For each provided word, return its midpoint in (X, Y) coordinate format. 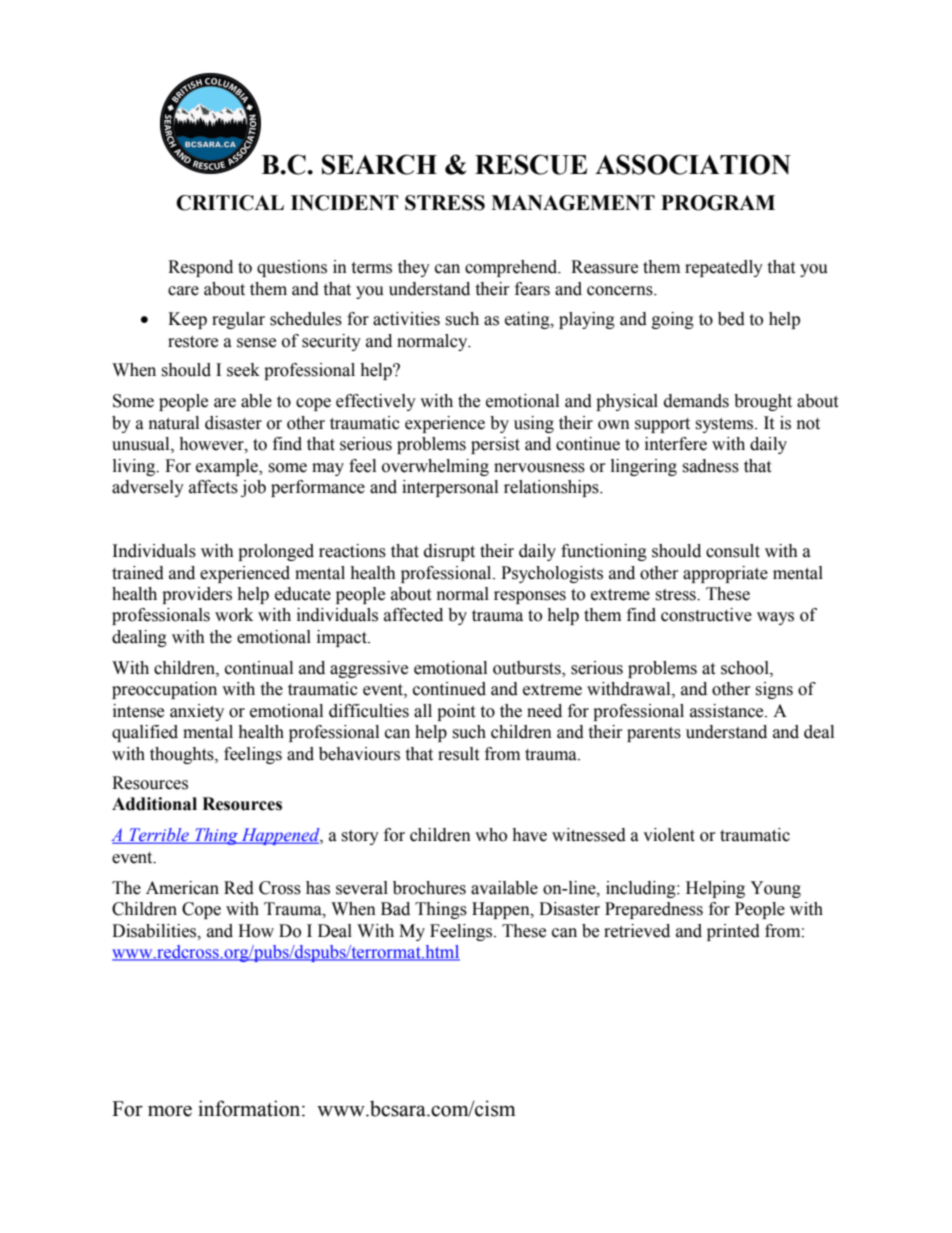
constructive (706, 615)
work (234, 615)
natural (174, 423)
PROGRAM (718, 203)
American (182, 888)
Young (775, 889)
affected (413, 615)
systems (725, 425)
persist (495, 445)
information (250, 1108)
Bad (395, 909)
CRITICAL (230, 203)
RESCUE (531, 164)
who (491, 835)
